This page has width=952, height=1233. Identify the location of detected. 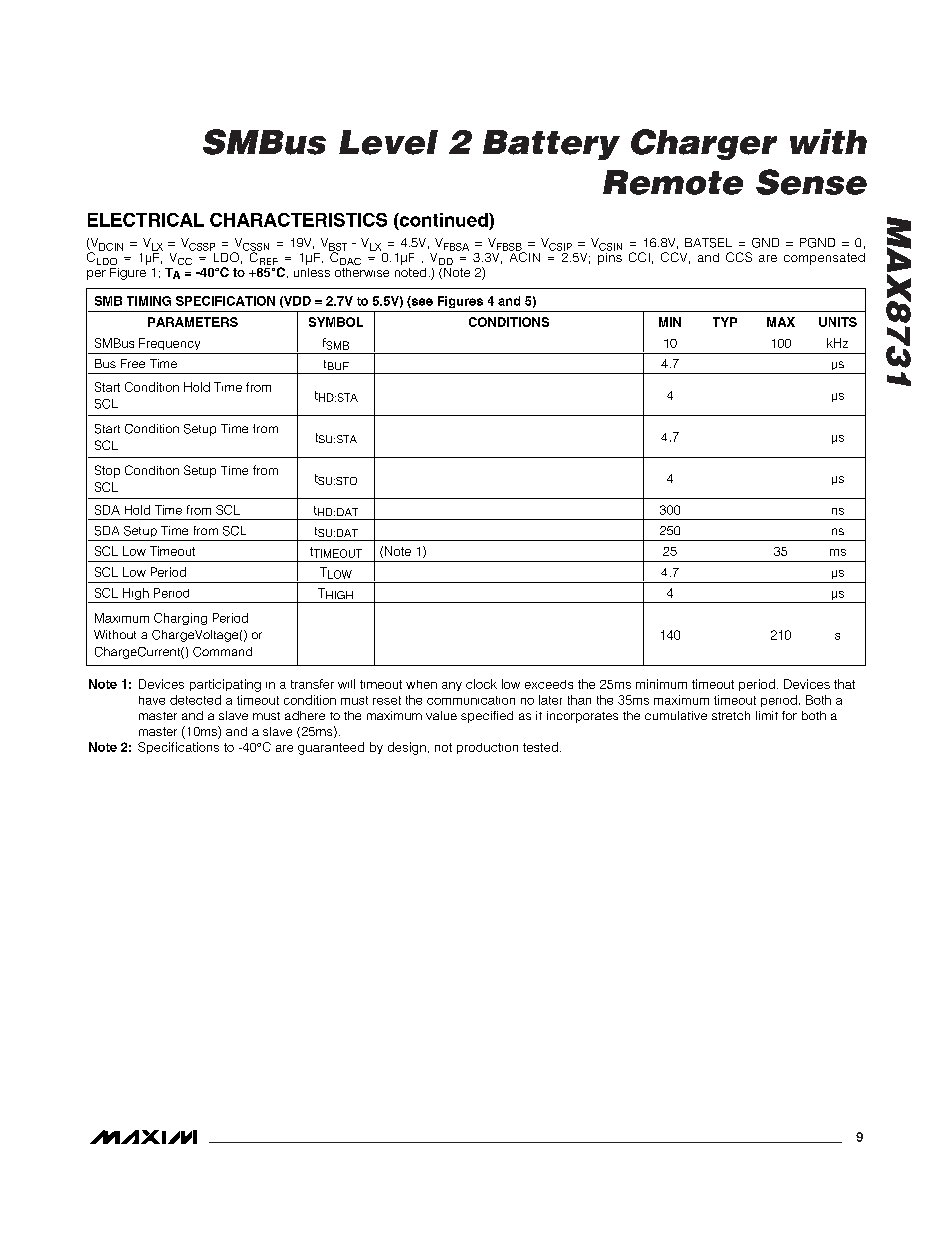
(195, 700).
